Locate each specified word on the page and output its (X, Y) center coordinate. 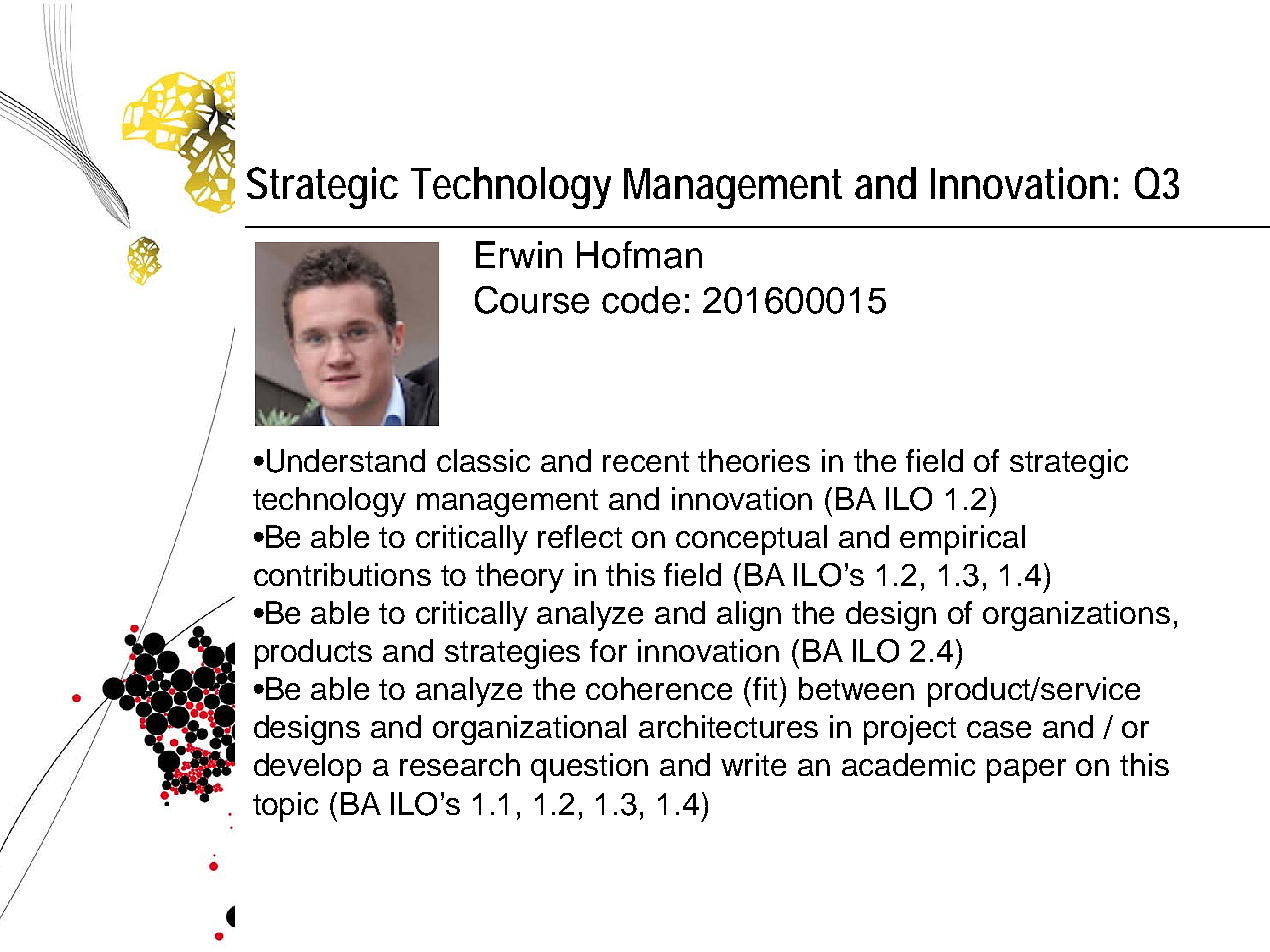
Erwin (519, 254)
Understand (346, 461)
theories (754, 460)
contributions (342, 574)
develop (307, 768)
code (641, 300)
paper (1026, 771)
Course (532, 300)
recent (646, 461)
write (753, 764)
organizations (1076, 616)
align (749, 616)
